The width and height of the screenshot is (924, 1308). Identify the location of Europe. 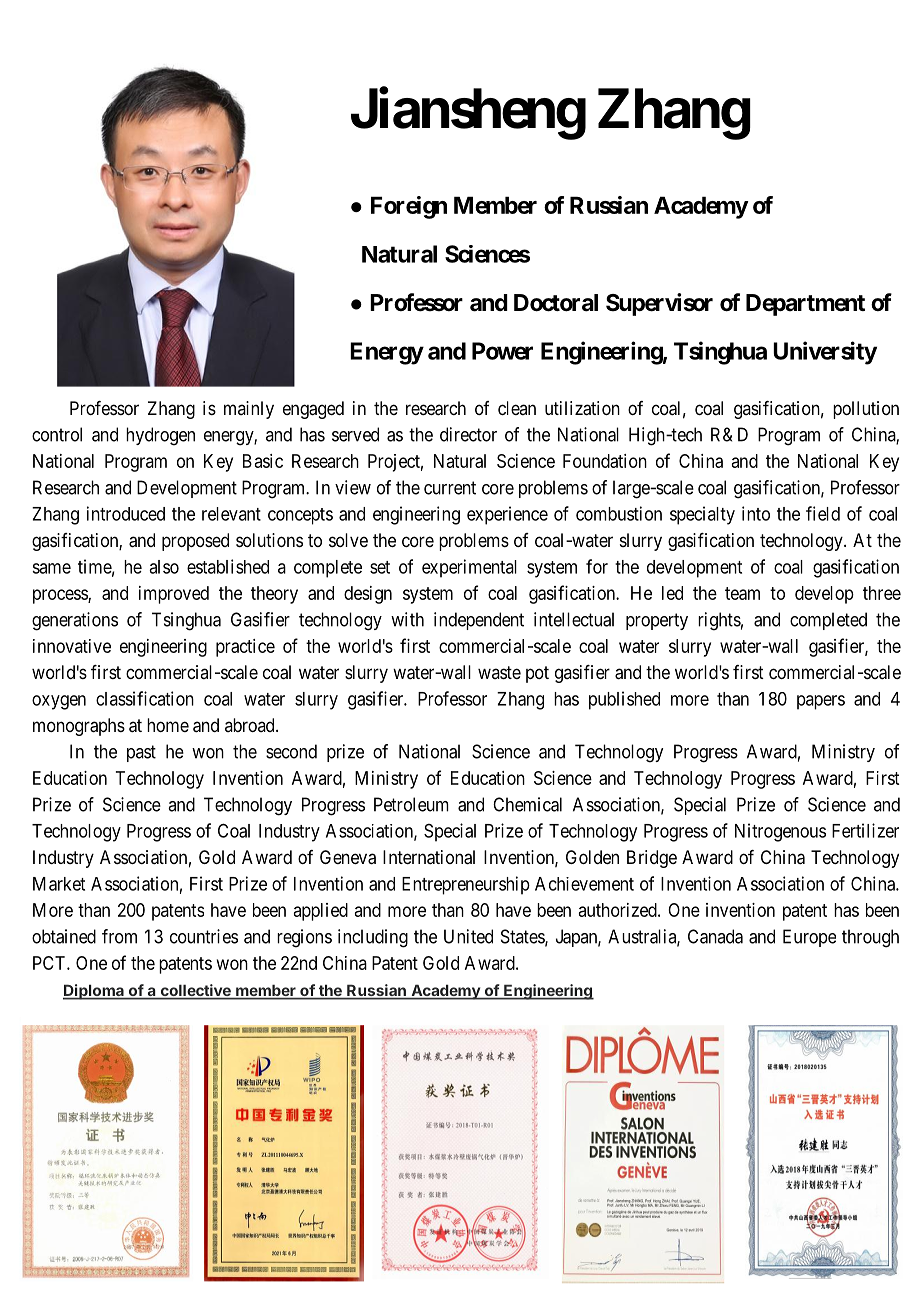
(809, 938).
